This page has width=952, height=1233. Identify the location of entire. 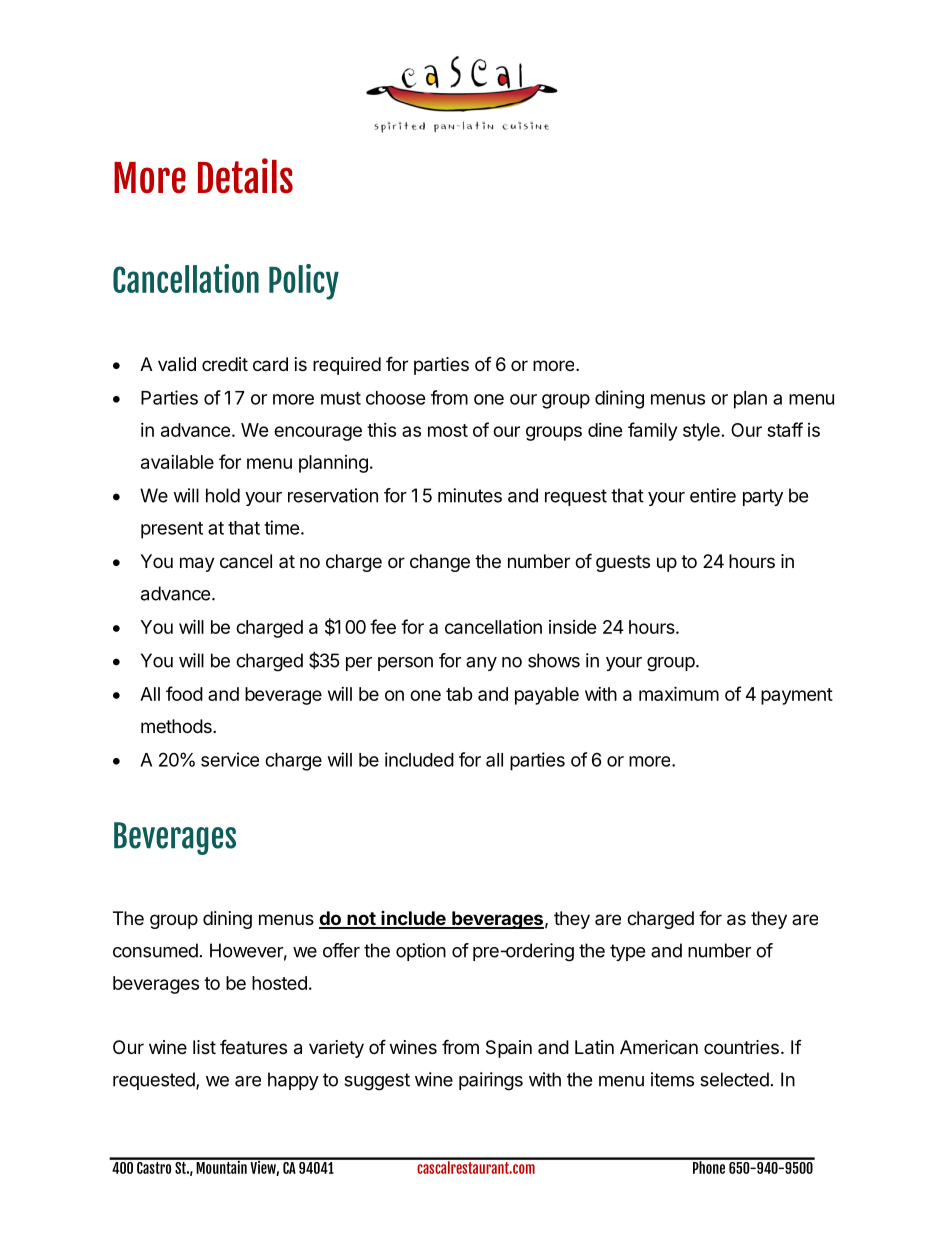
(713, 495).
